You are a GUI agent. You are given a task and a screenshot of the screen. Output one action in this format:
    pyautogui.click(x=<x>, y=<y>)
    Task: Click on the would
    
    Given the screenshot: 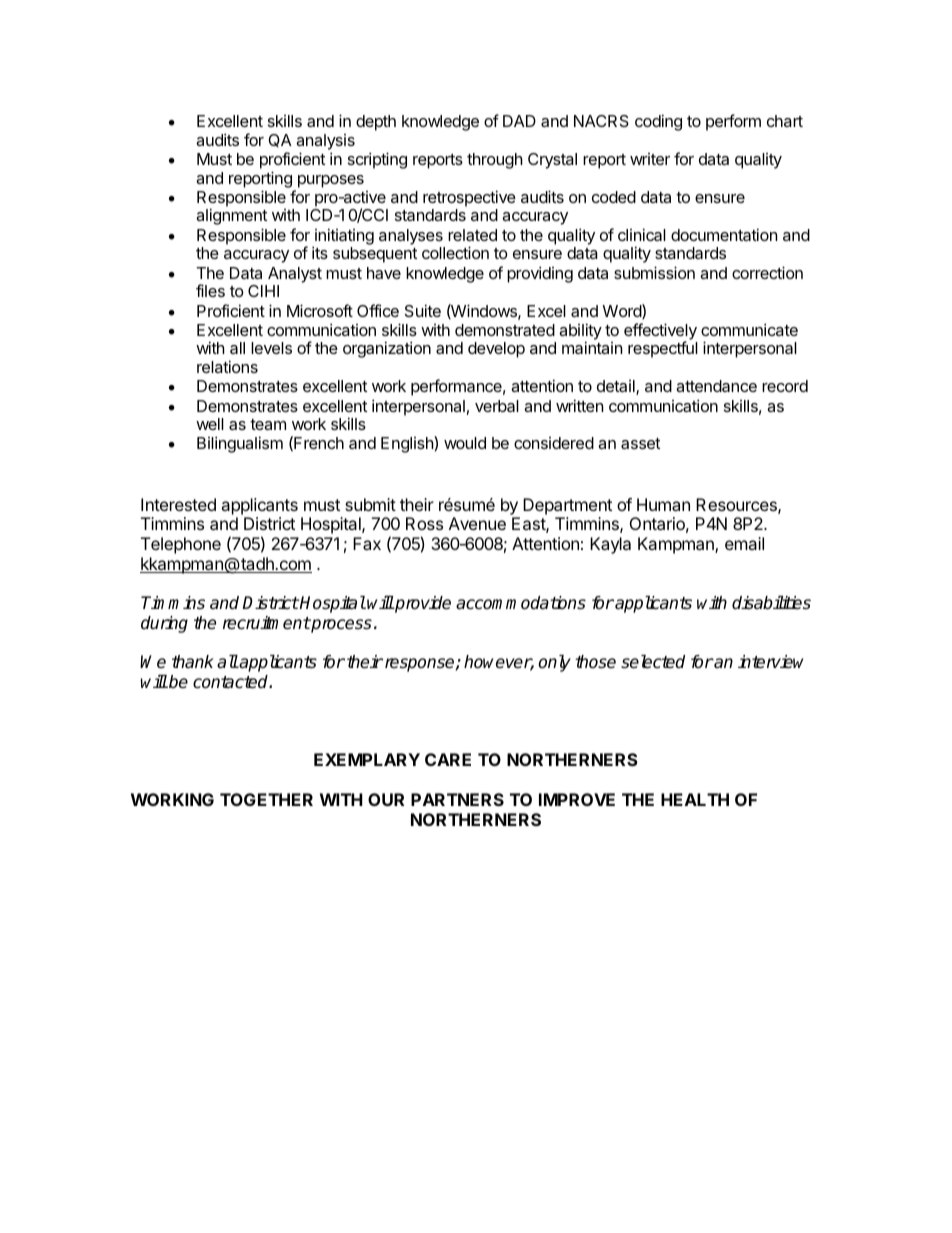 What is the action you would take?
    pyautogui.click(x=465, y=443)
